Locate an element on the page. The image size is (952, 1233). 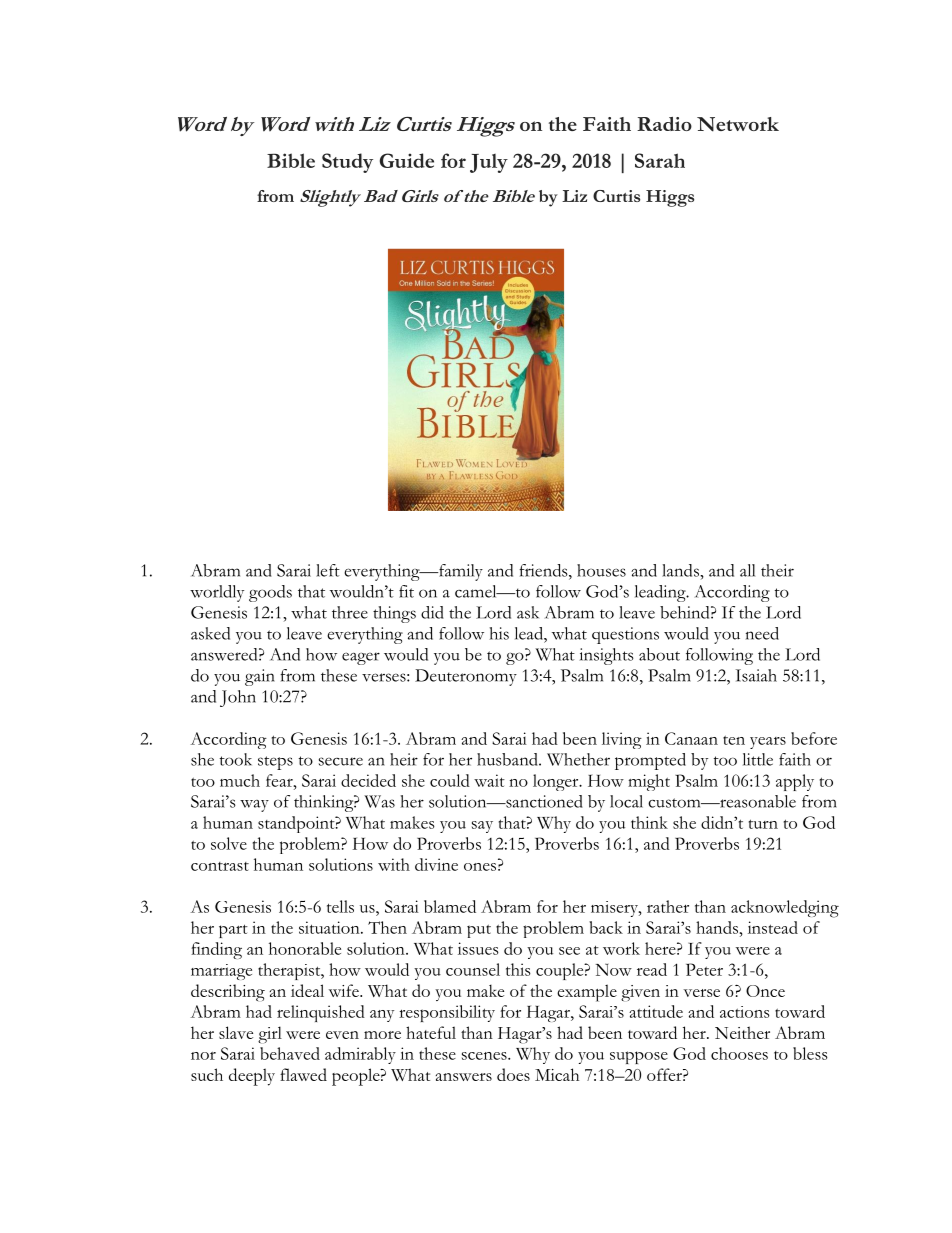
behaved is located at coordinates (290, 1053).
